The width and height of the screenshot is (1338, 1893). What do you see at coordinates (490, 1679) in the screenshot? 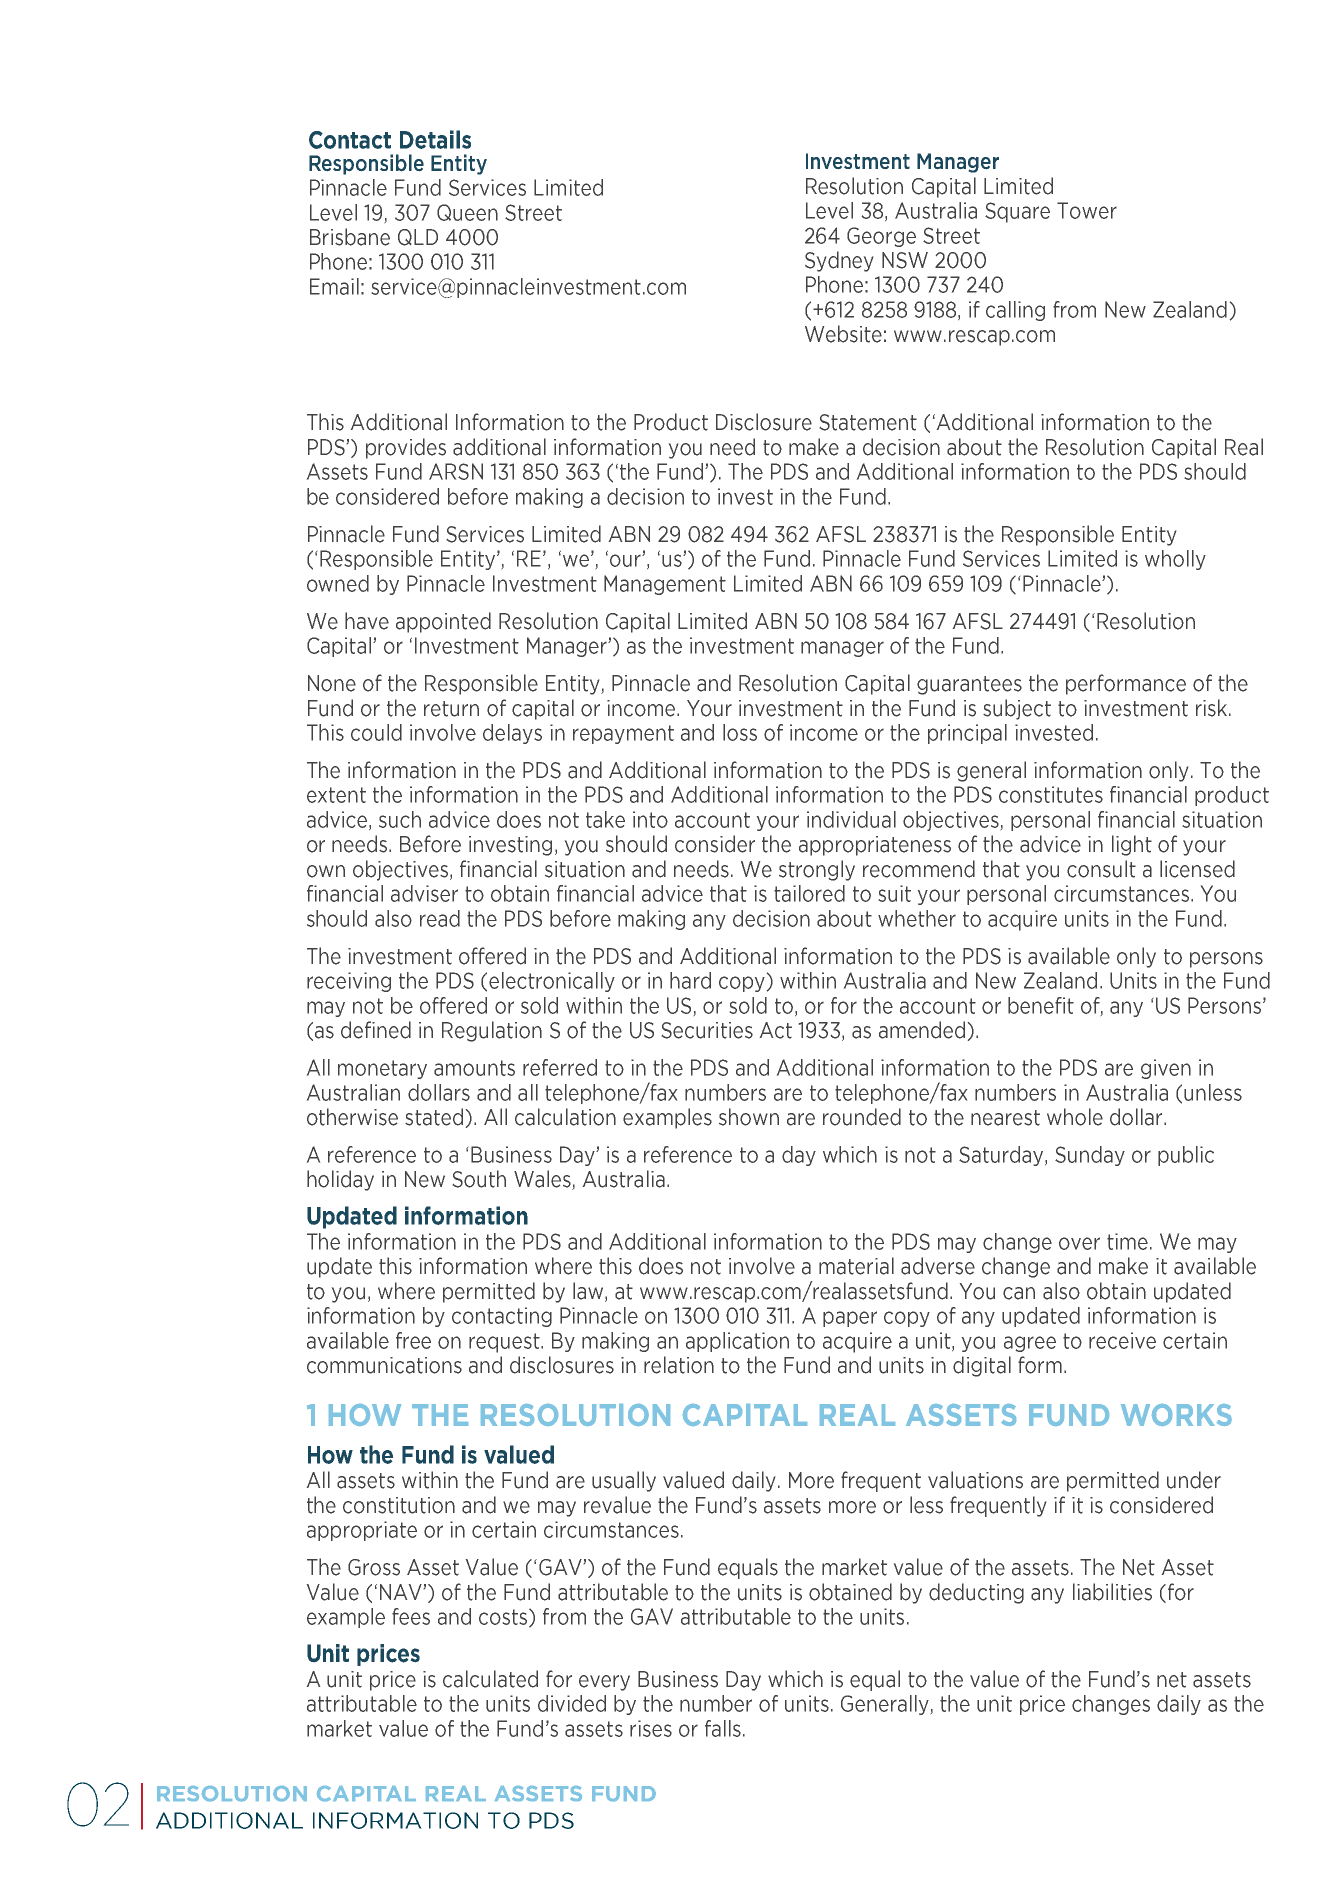
I see `calculated` at bounding box center [490, 1679].
